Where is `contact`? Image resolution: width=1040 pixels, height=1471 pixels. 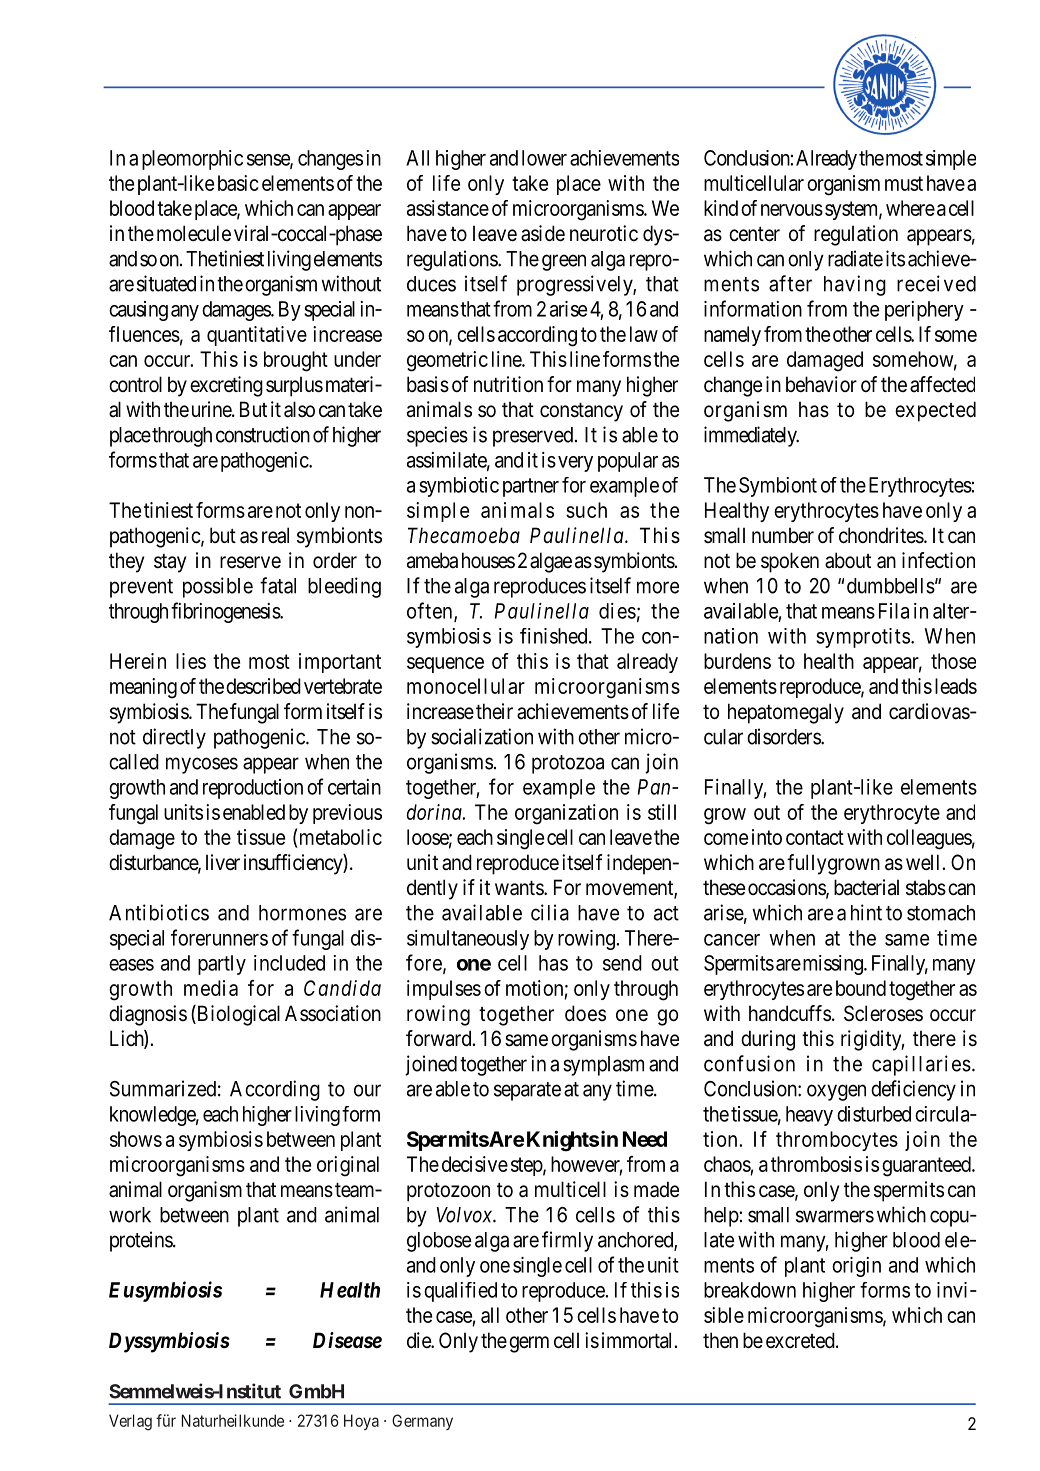 contact is located at coordinates (815, 837).
